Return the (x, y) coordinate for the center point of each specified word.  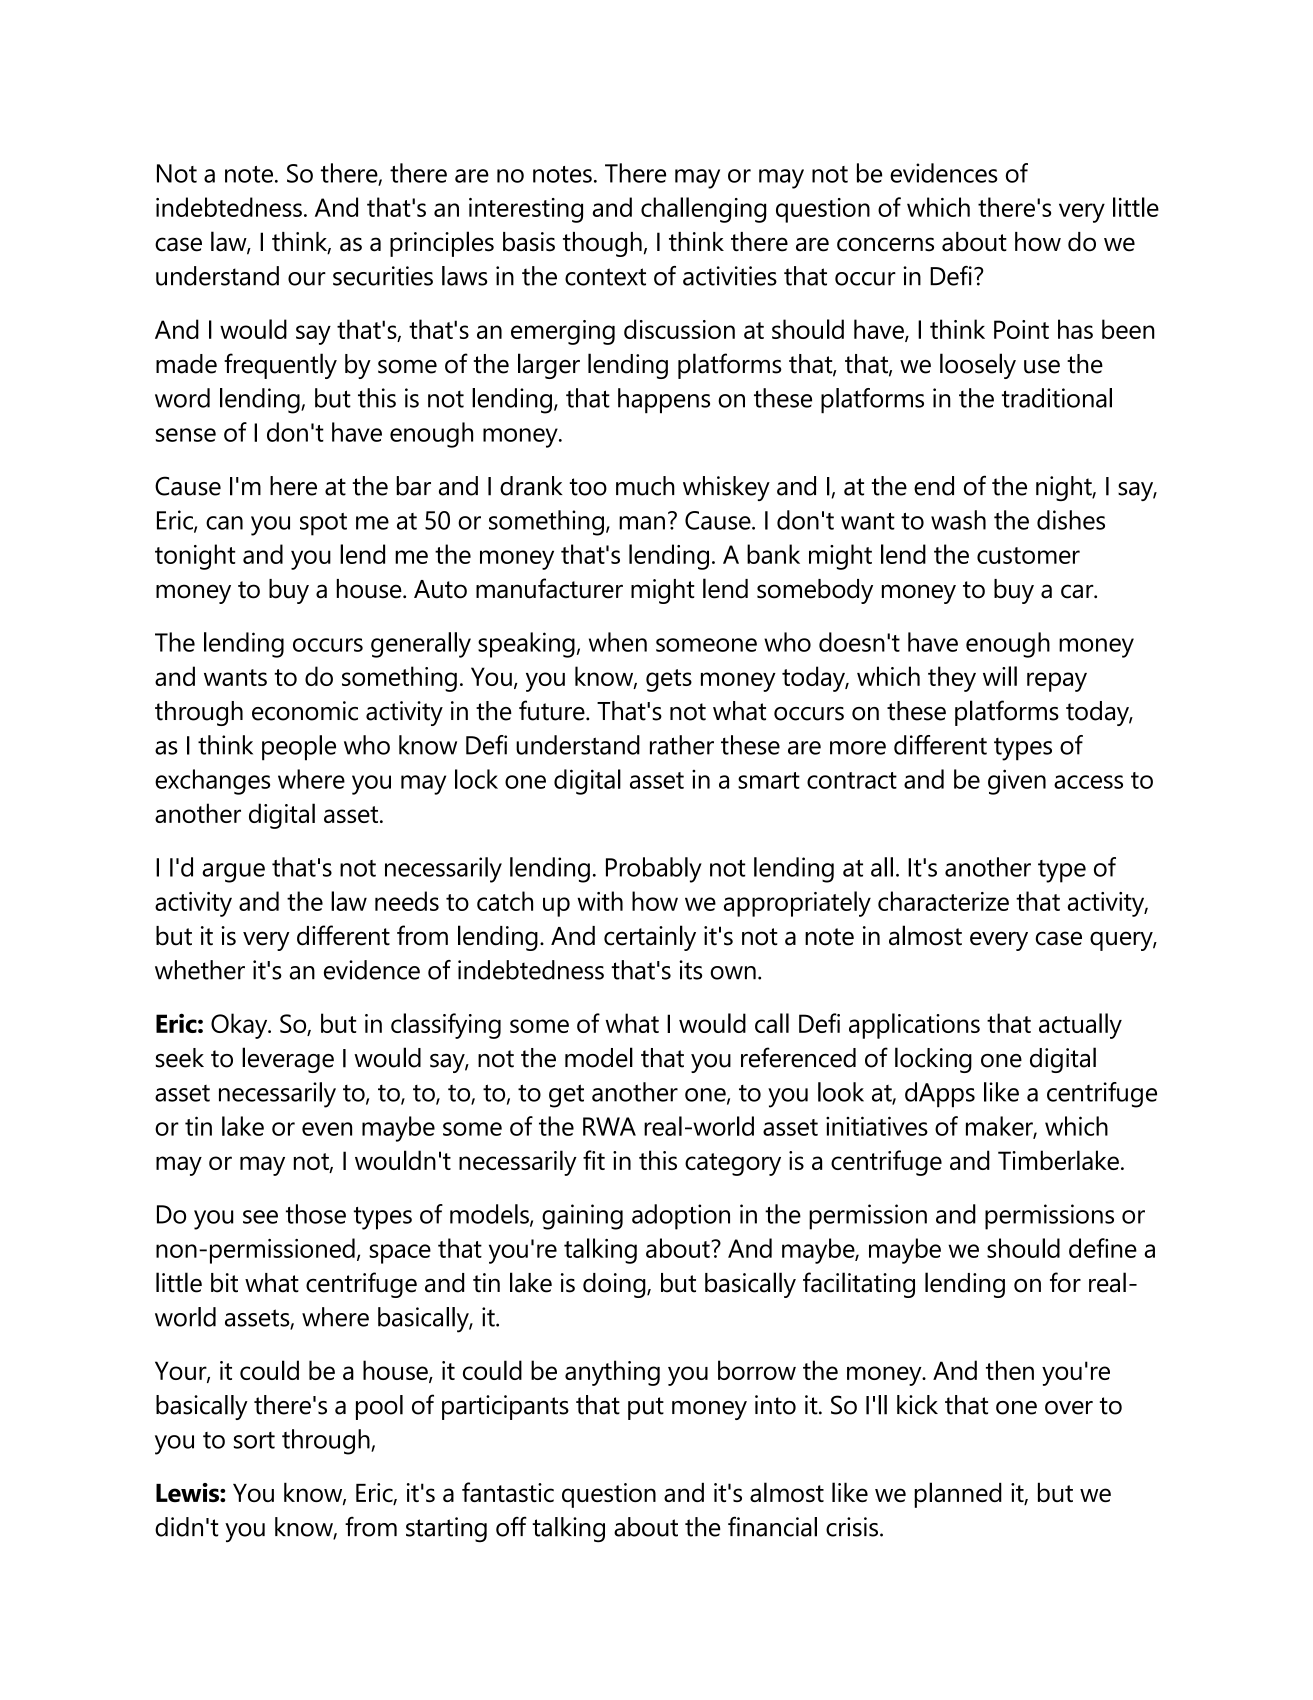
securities (383, 276)
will (1000, 676)
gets (669, 680)
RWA (609, 1126)
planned (958, 1495)
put (646, 1408)
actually (1080, 1026)
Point (1021, 329)
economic (305, 711)
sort (254, 1440)
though (602, 244)
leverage (288, 1060)
